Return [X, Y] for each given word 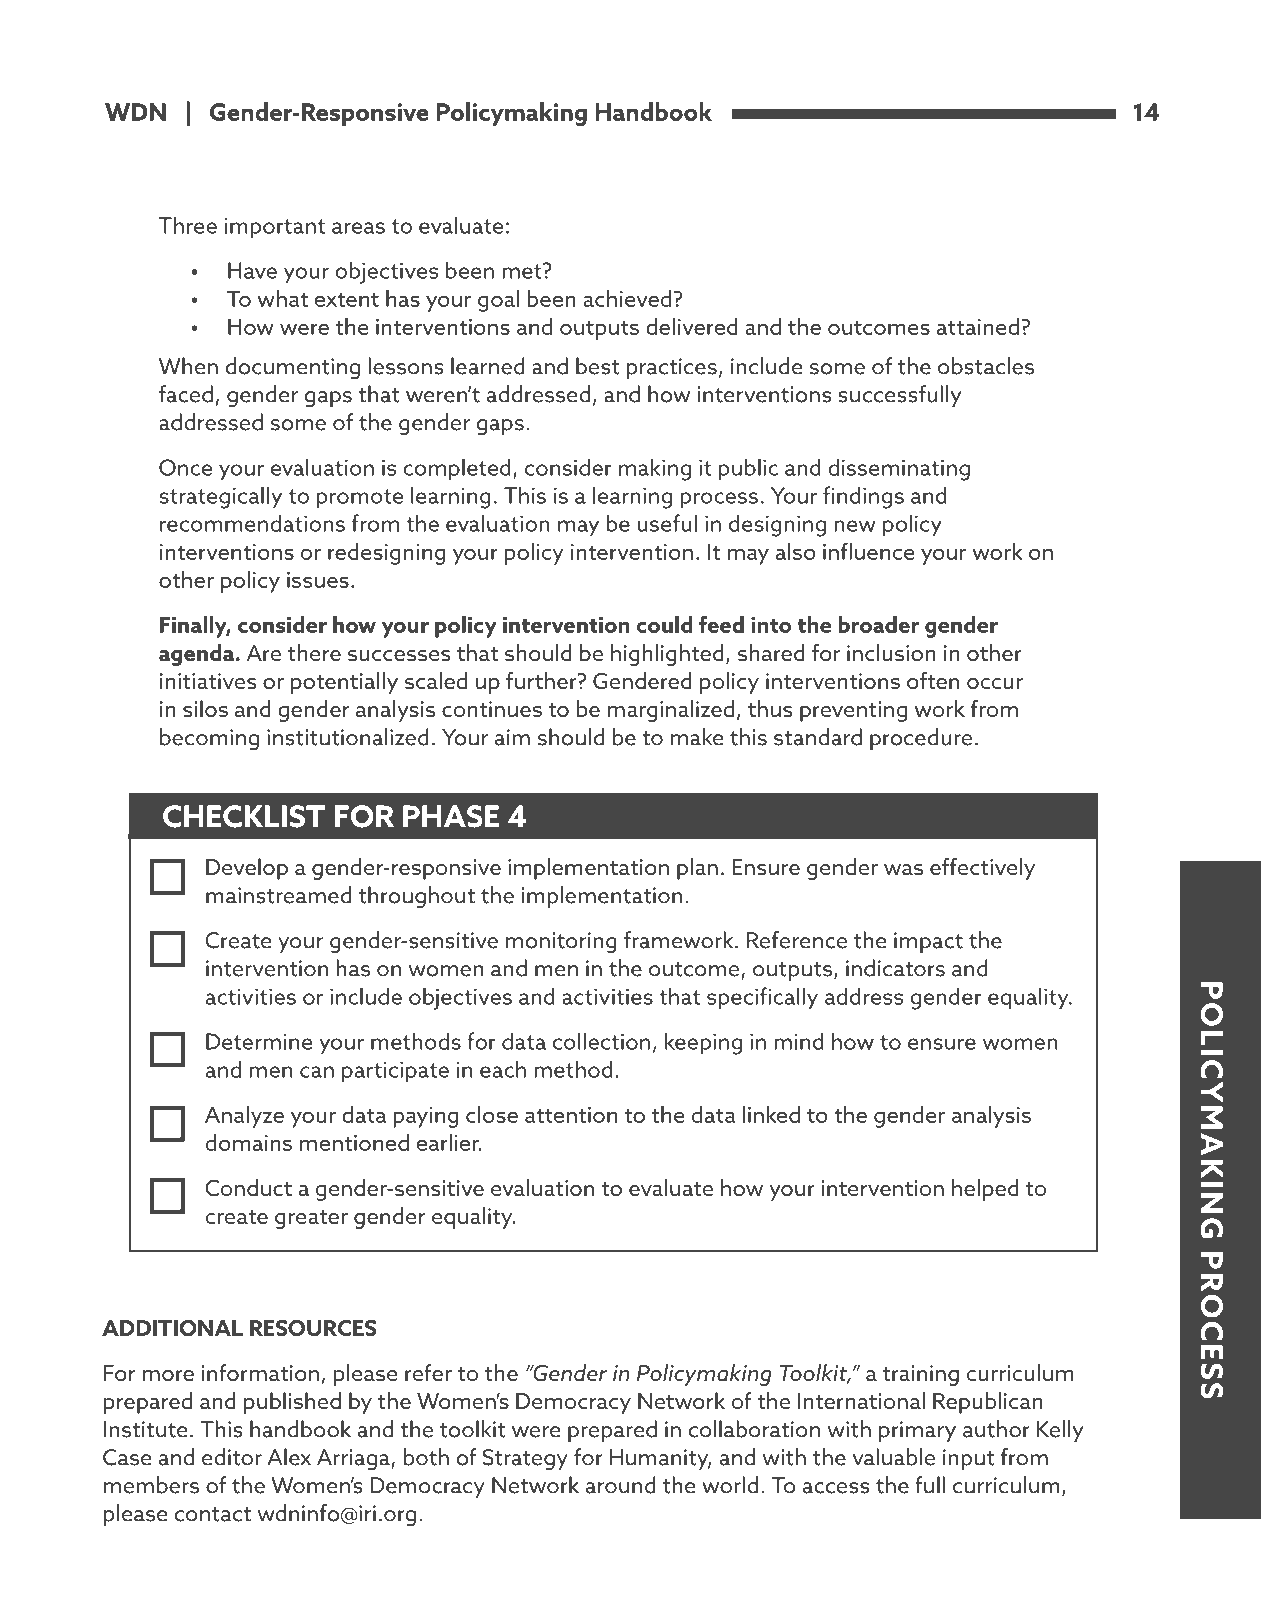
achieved [627, 298]
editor [232, 1457]
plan [697, 869]
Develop [247, 869]
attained [978, 326]
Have [252, 270]
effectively [982, 869]
